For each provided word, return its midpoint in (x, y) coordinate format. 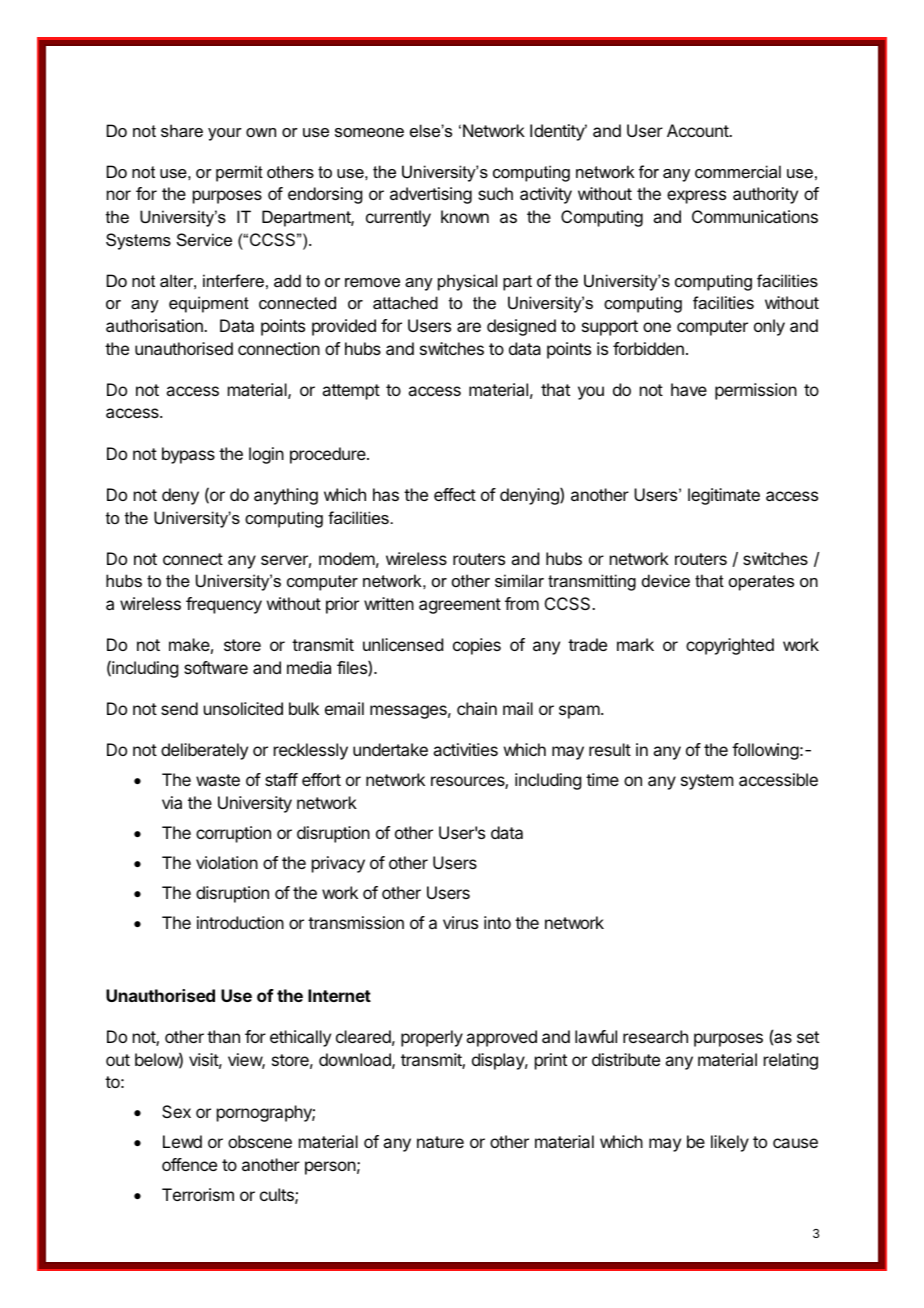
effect (455, 494)
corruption (233, 834)
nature (440, 1142)
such (495, 193)
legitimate (724, 496)
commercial (738, 171)
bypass (188, 455)
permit (239, 173)
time (602, 779)
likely (730, 1143)
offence (189, 1164)
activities (465, 749)
